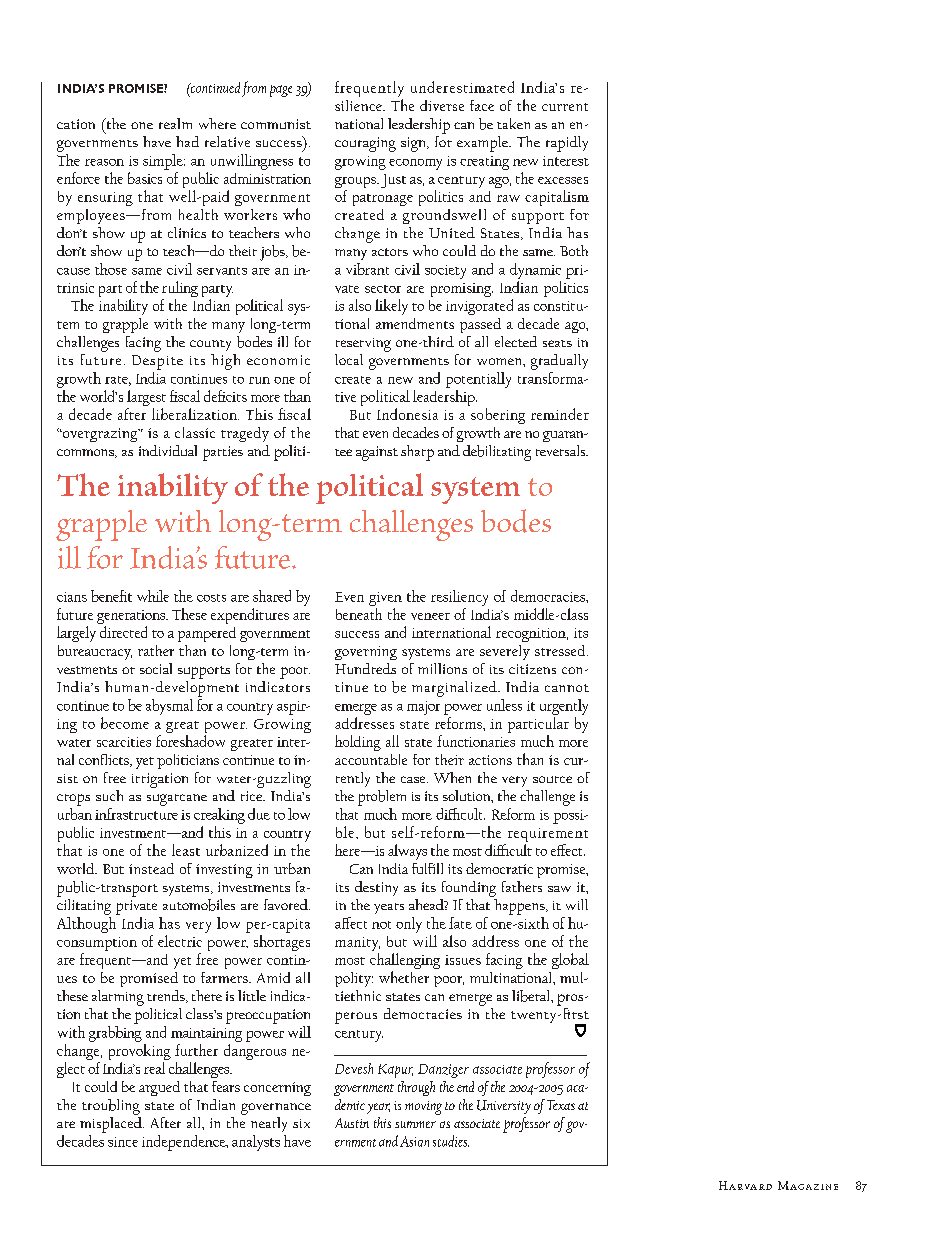 This screenshot has height=1237, width=952. Describe the element at coordinates (430, 616) in the screenshot. I see `veneer` at that location.
